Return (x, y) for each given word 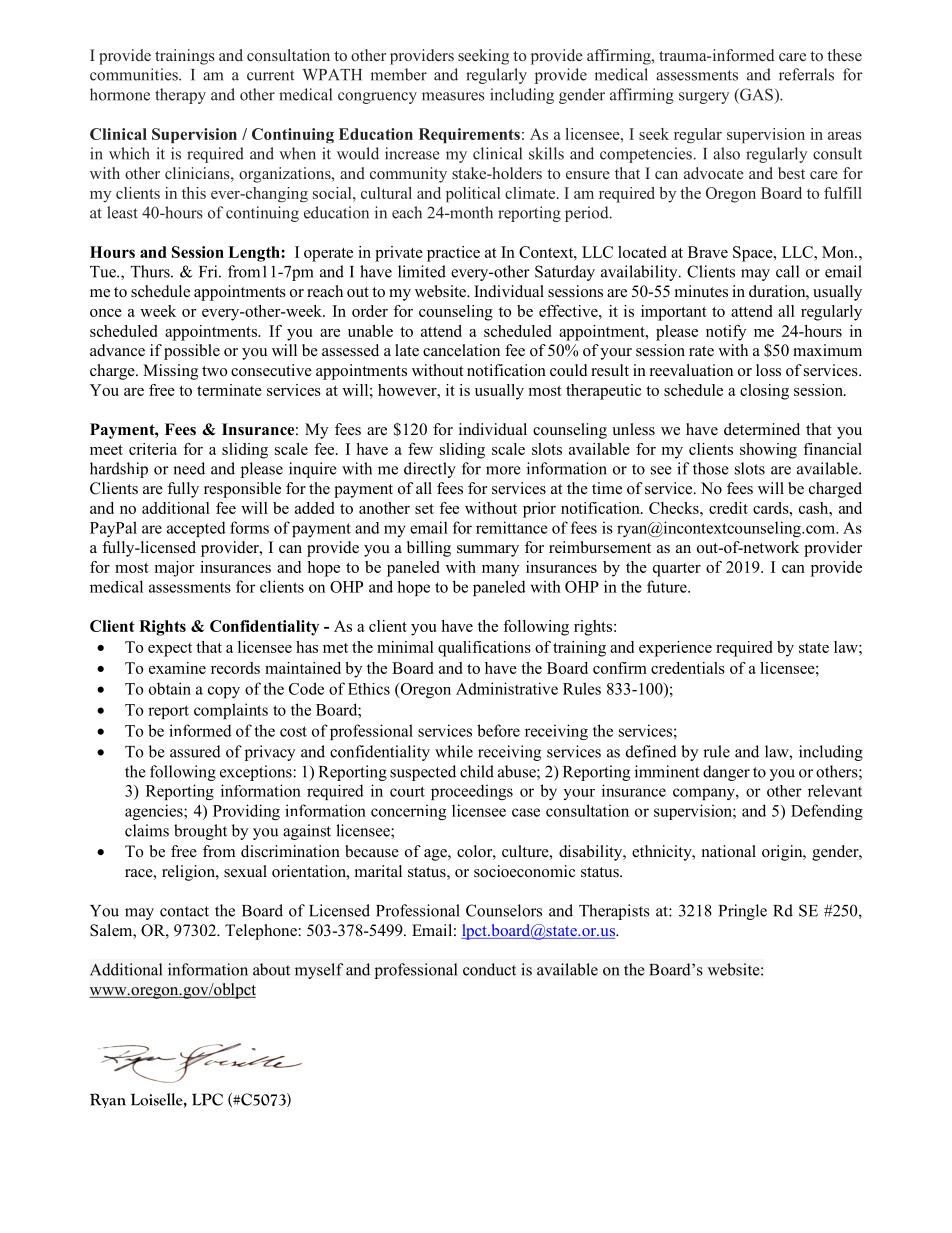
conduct (489, 969)
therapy (180, 96)
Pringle (743, 912)
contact (184, 911)
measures (453, 96)
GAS (756, 94)
